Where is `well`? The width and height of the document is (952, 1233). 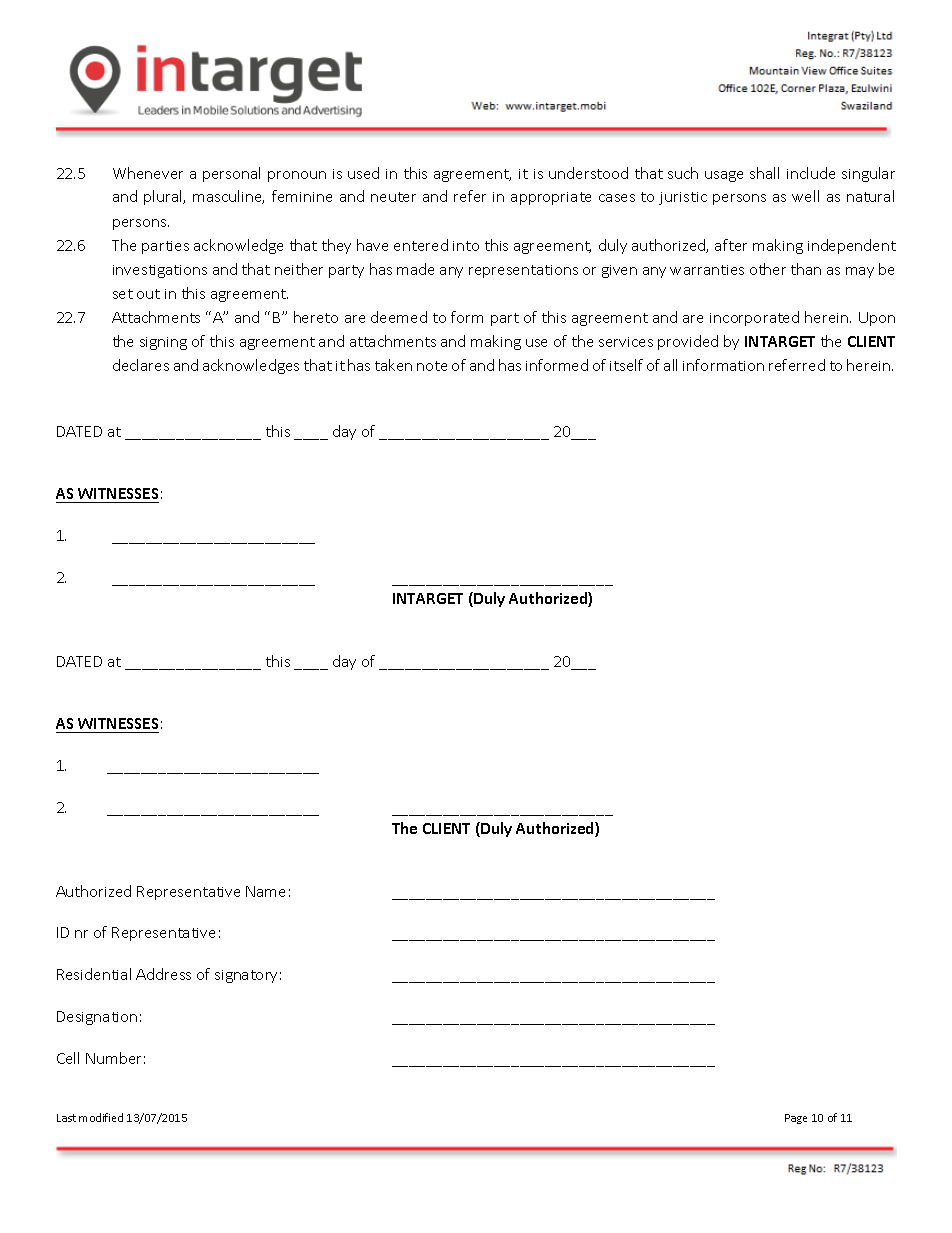
well is located at coordinates (805, 196).
